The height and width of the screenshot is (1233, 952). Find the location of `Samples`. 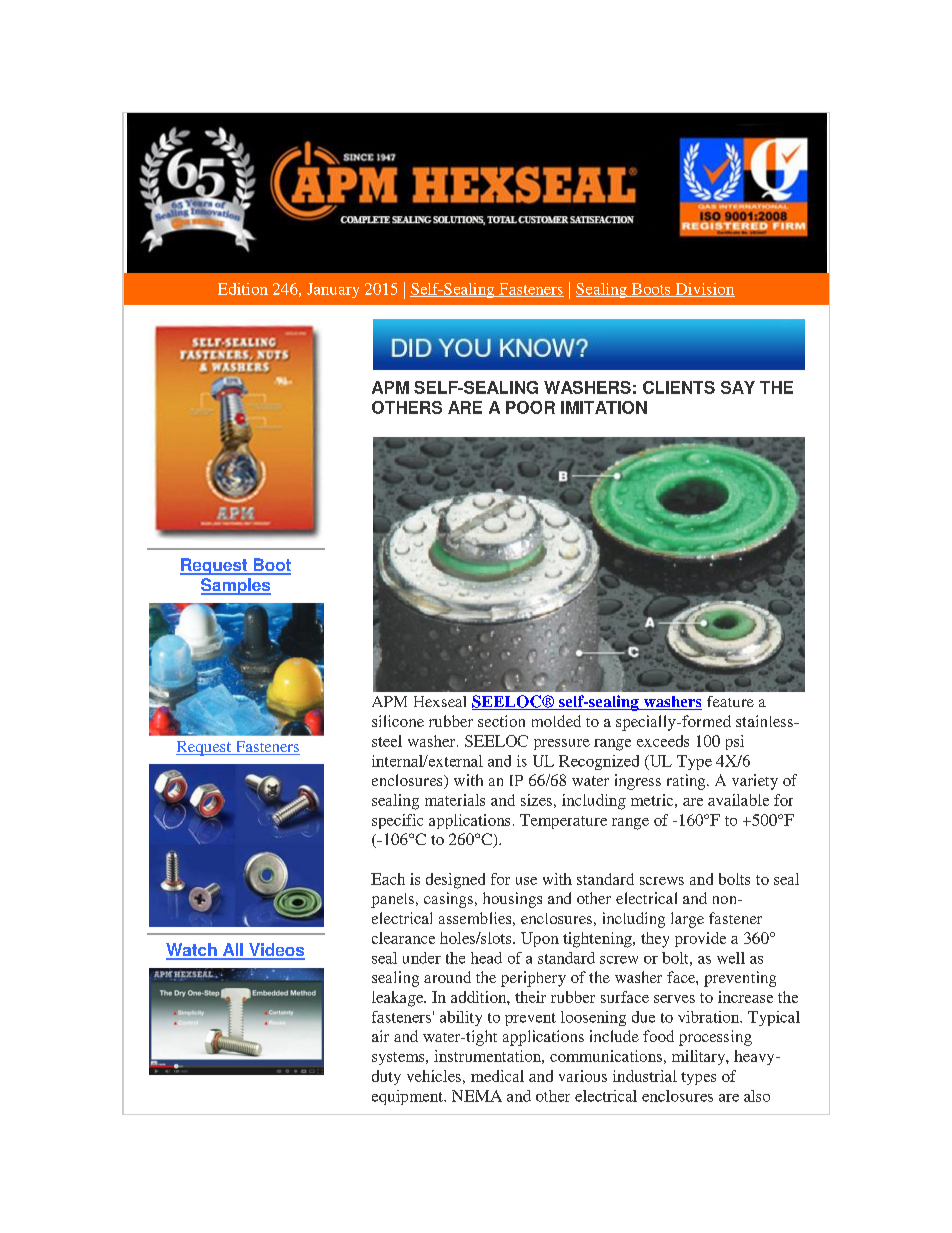

Samples is located at coordinates (236, 586).
